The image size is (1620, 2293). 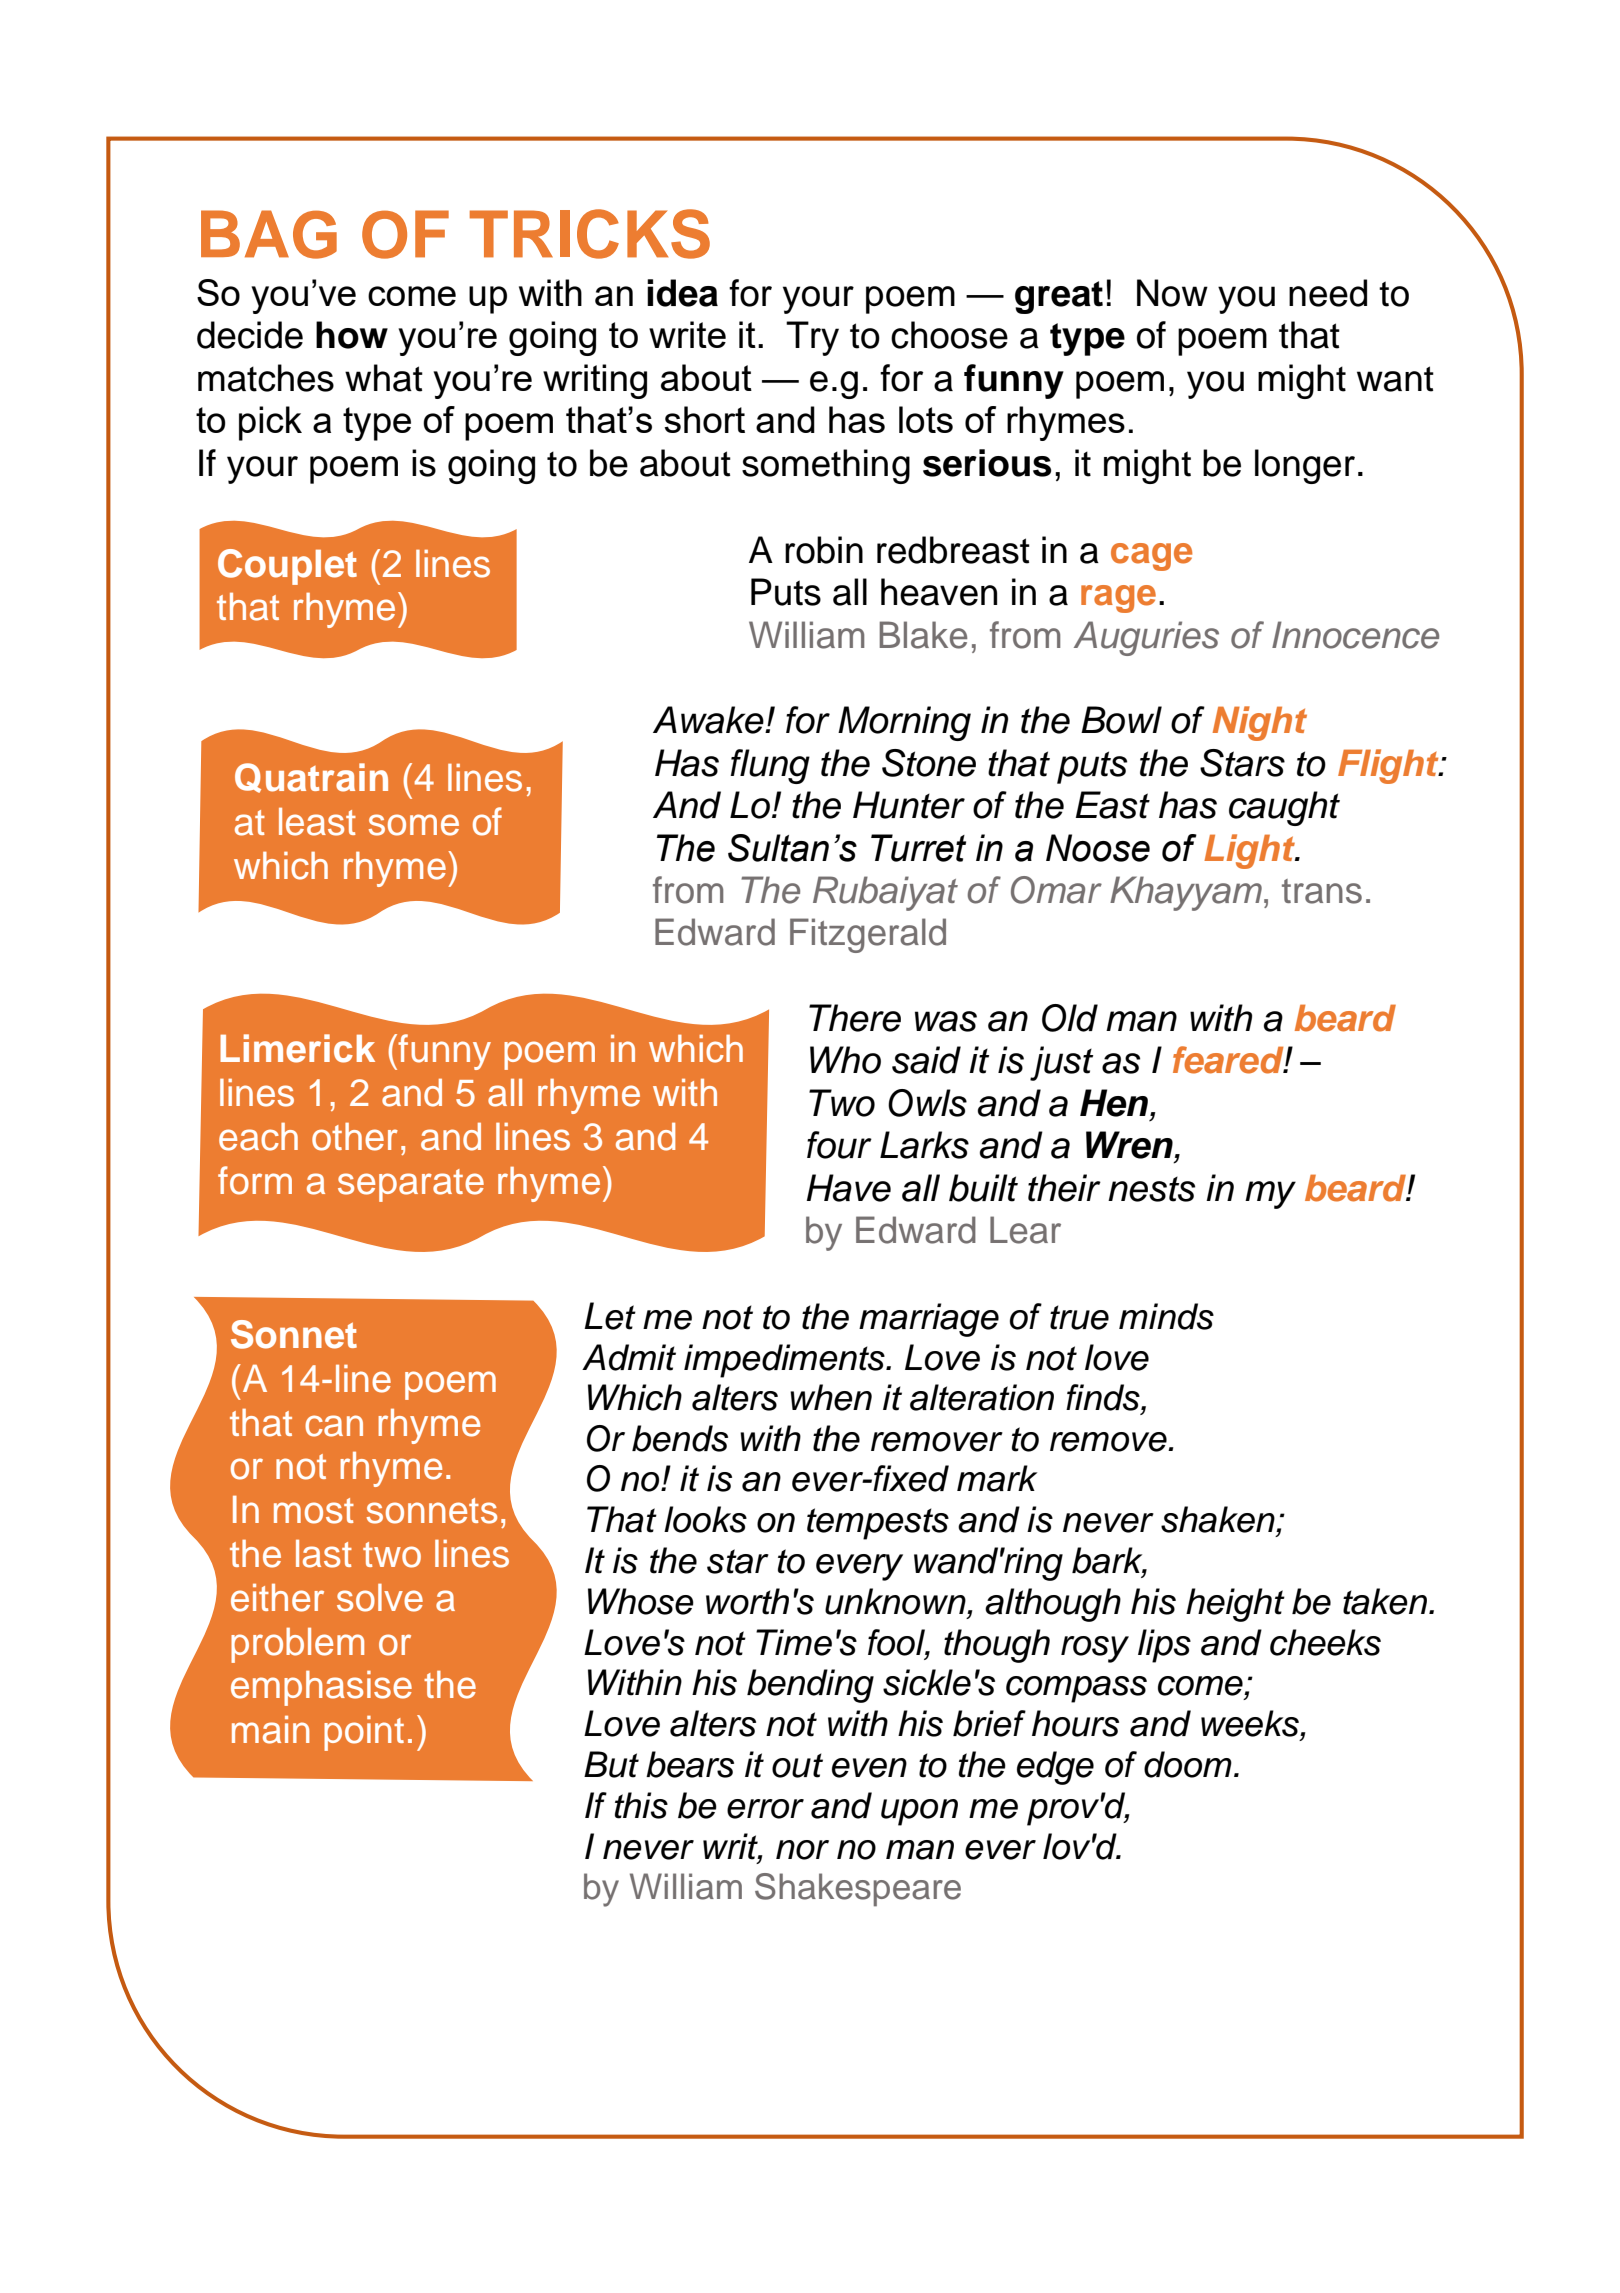 I want to click on caught, so click(x=1284, y=808).
